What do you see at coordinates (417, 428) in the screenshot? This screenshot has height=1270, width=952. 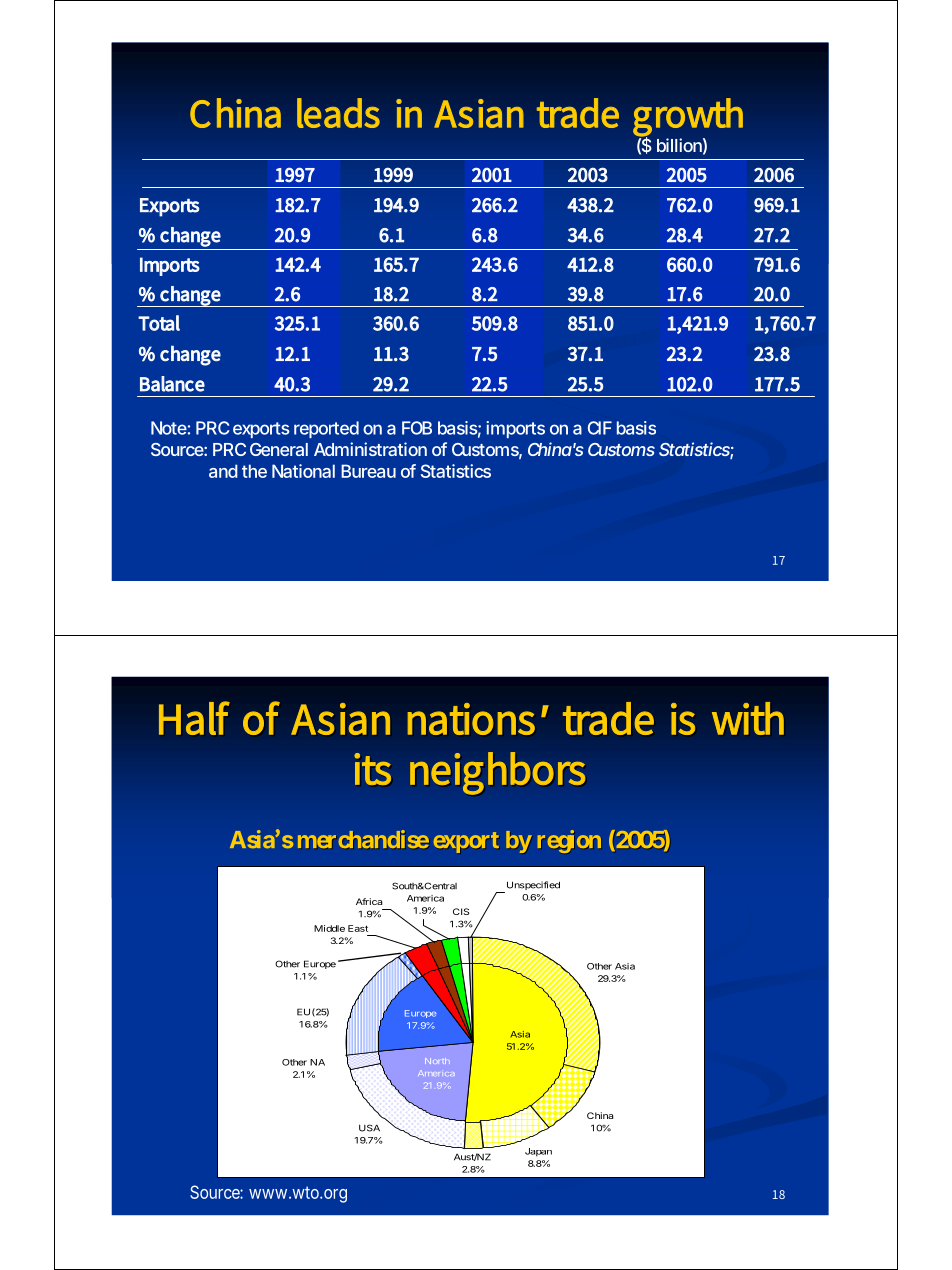 I see `FOB` at bounding box center [417, 428].
